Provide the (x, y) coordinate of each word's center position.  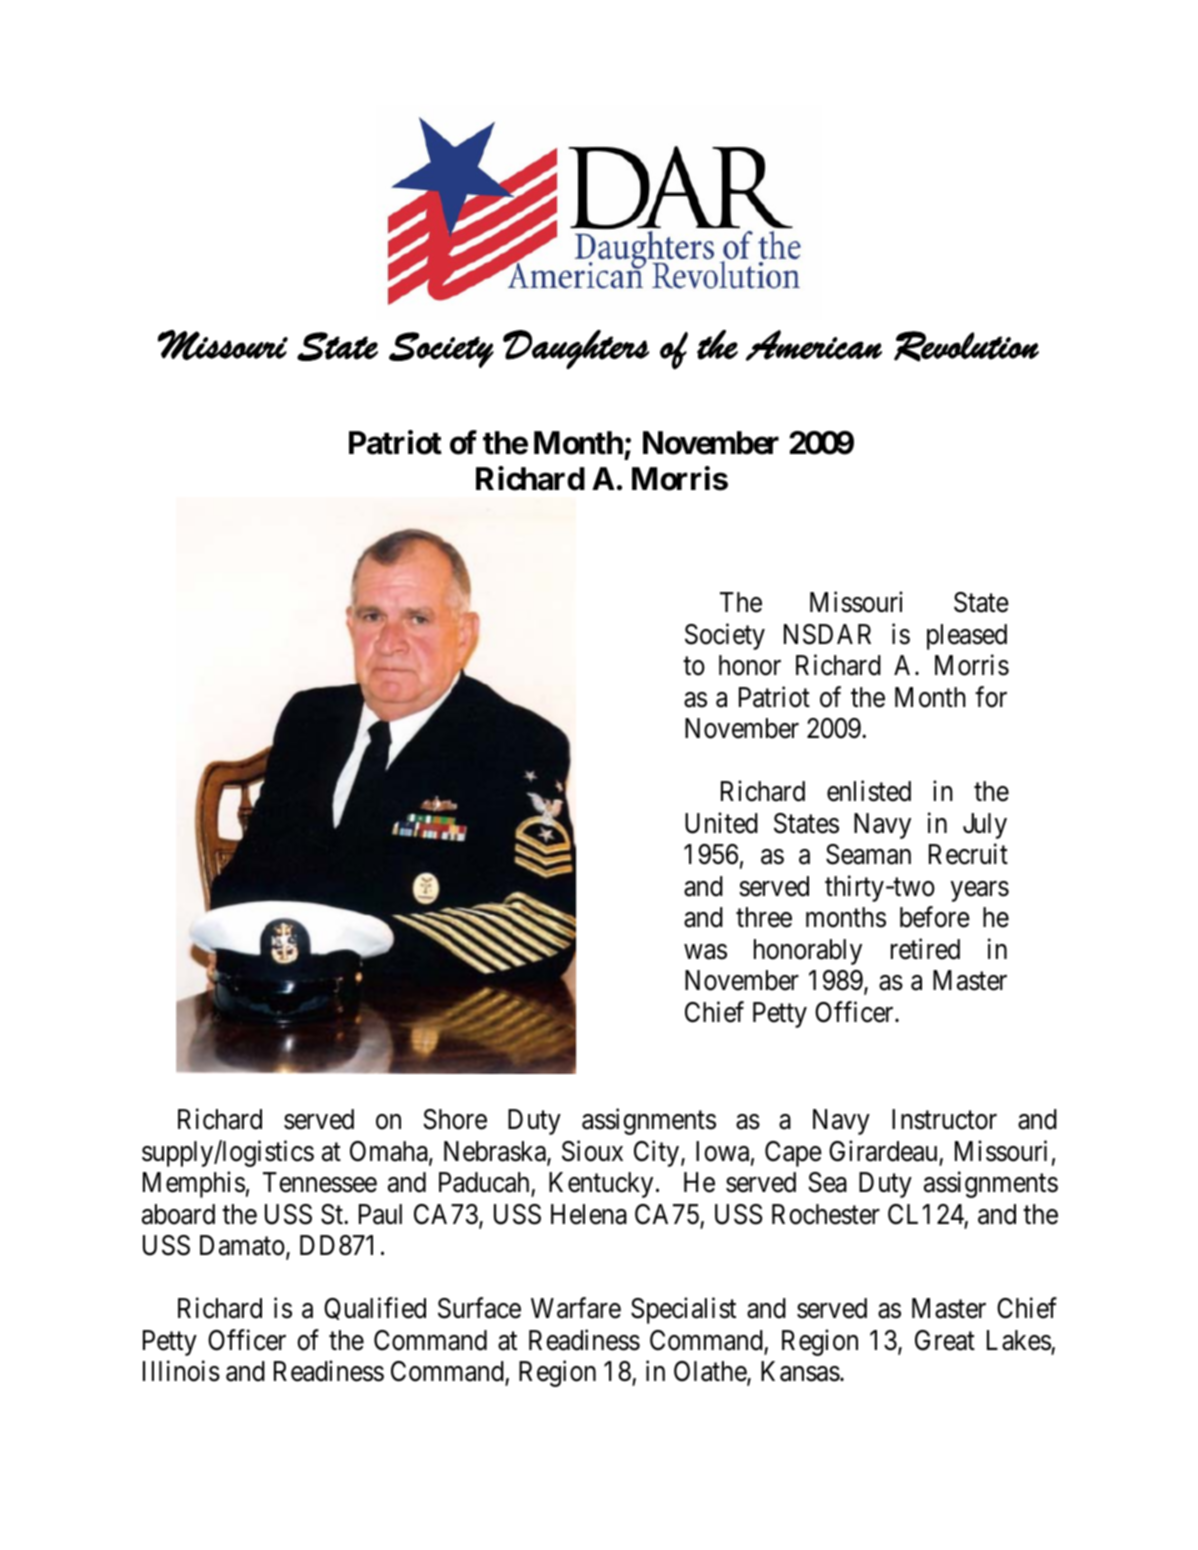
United (721, 823)
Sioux (592, 1151)
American (814, 345)
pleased (967, 637)
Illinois (181, 1371)
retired (925, 949)
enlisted (869, 791)
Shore (455, 1119)
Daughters (576, 349)
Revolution (966, 346)
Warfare (576, 1308)
